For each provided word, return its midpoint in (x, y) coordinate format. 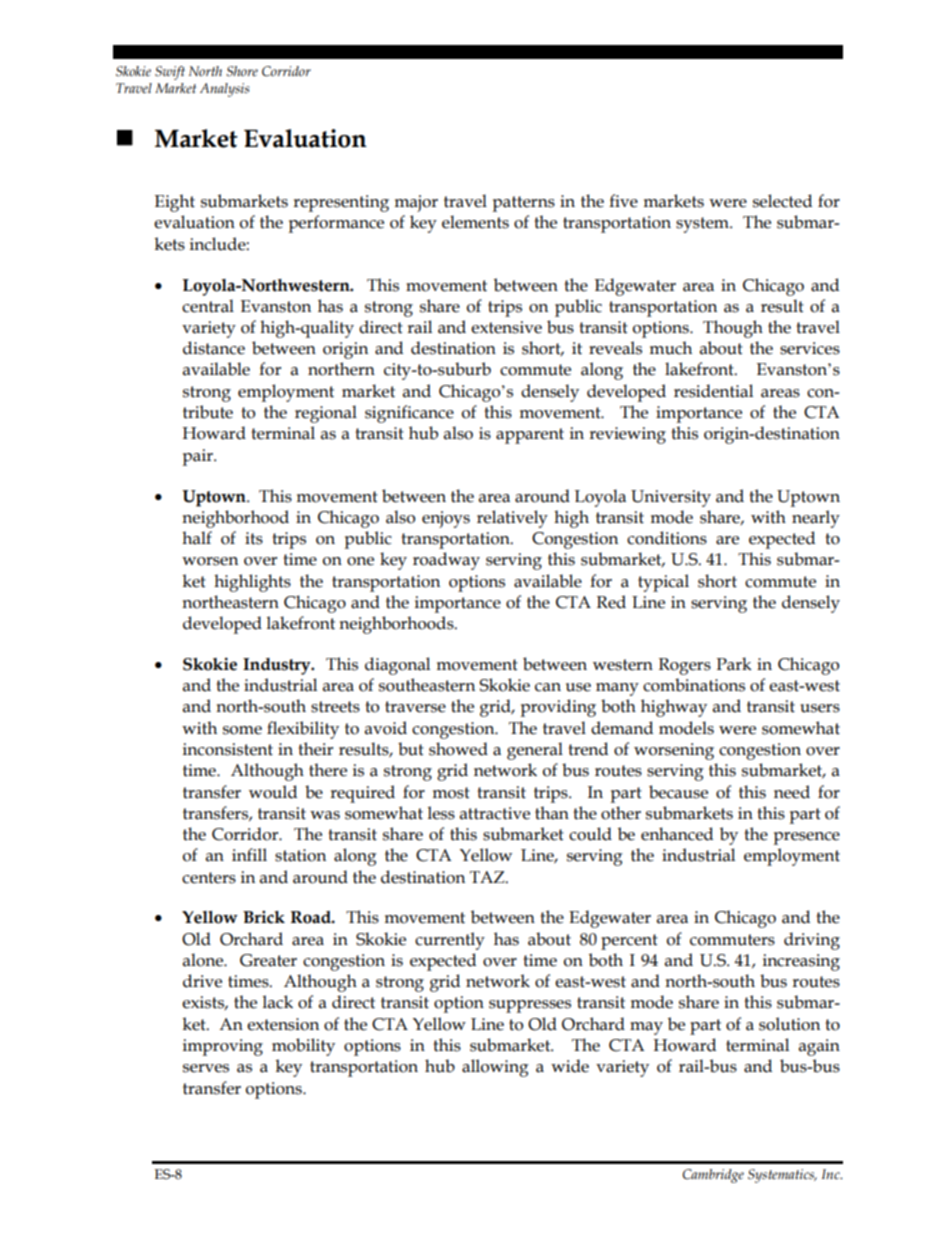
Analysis (225, 90)
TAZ (488, 877)
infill (249, 854)
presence (806, 838)
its (254, 538)
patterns (523, 204)
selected (782, 201)
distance (214, 348)
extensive (506, 327)
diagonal (397, 666)
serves (206, 1068)
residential (713, 391)
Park (734, 664)
